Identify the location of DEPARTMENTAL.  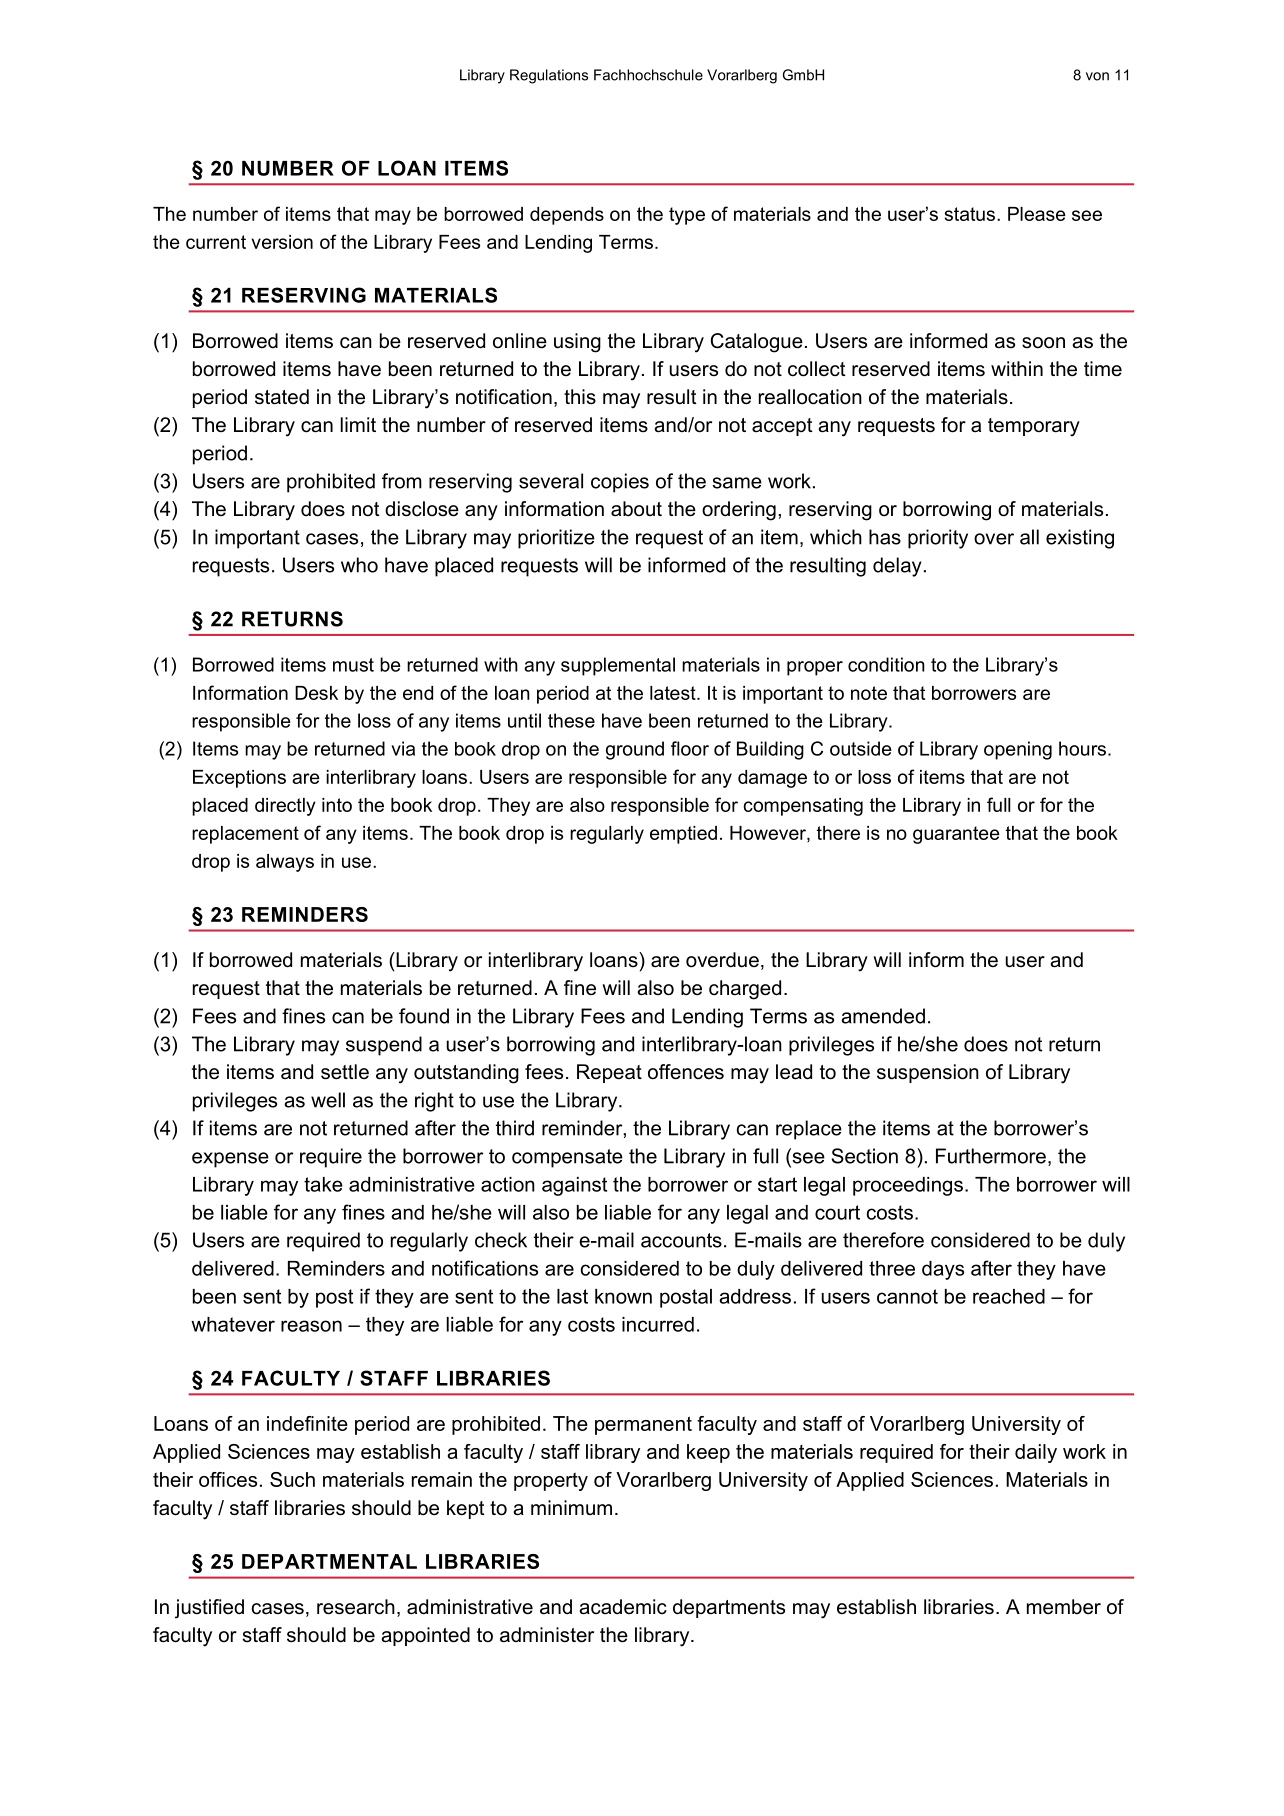
(329, 1561).
